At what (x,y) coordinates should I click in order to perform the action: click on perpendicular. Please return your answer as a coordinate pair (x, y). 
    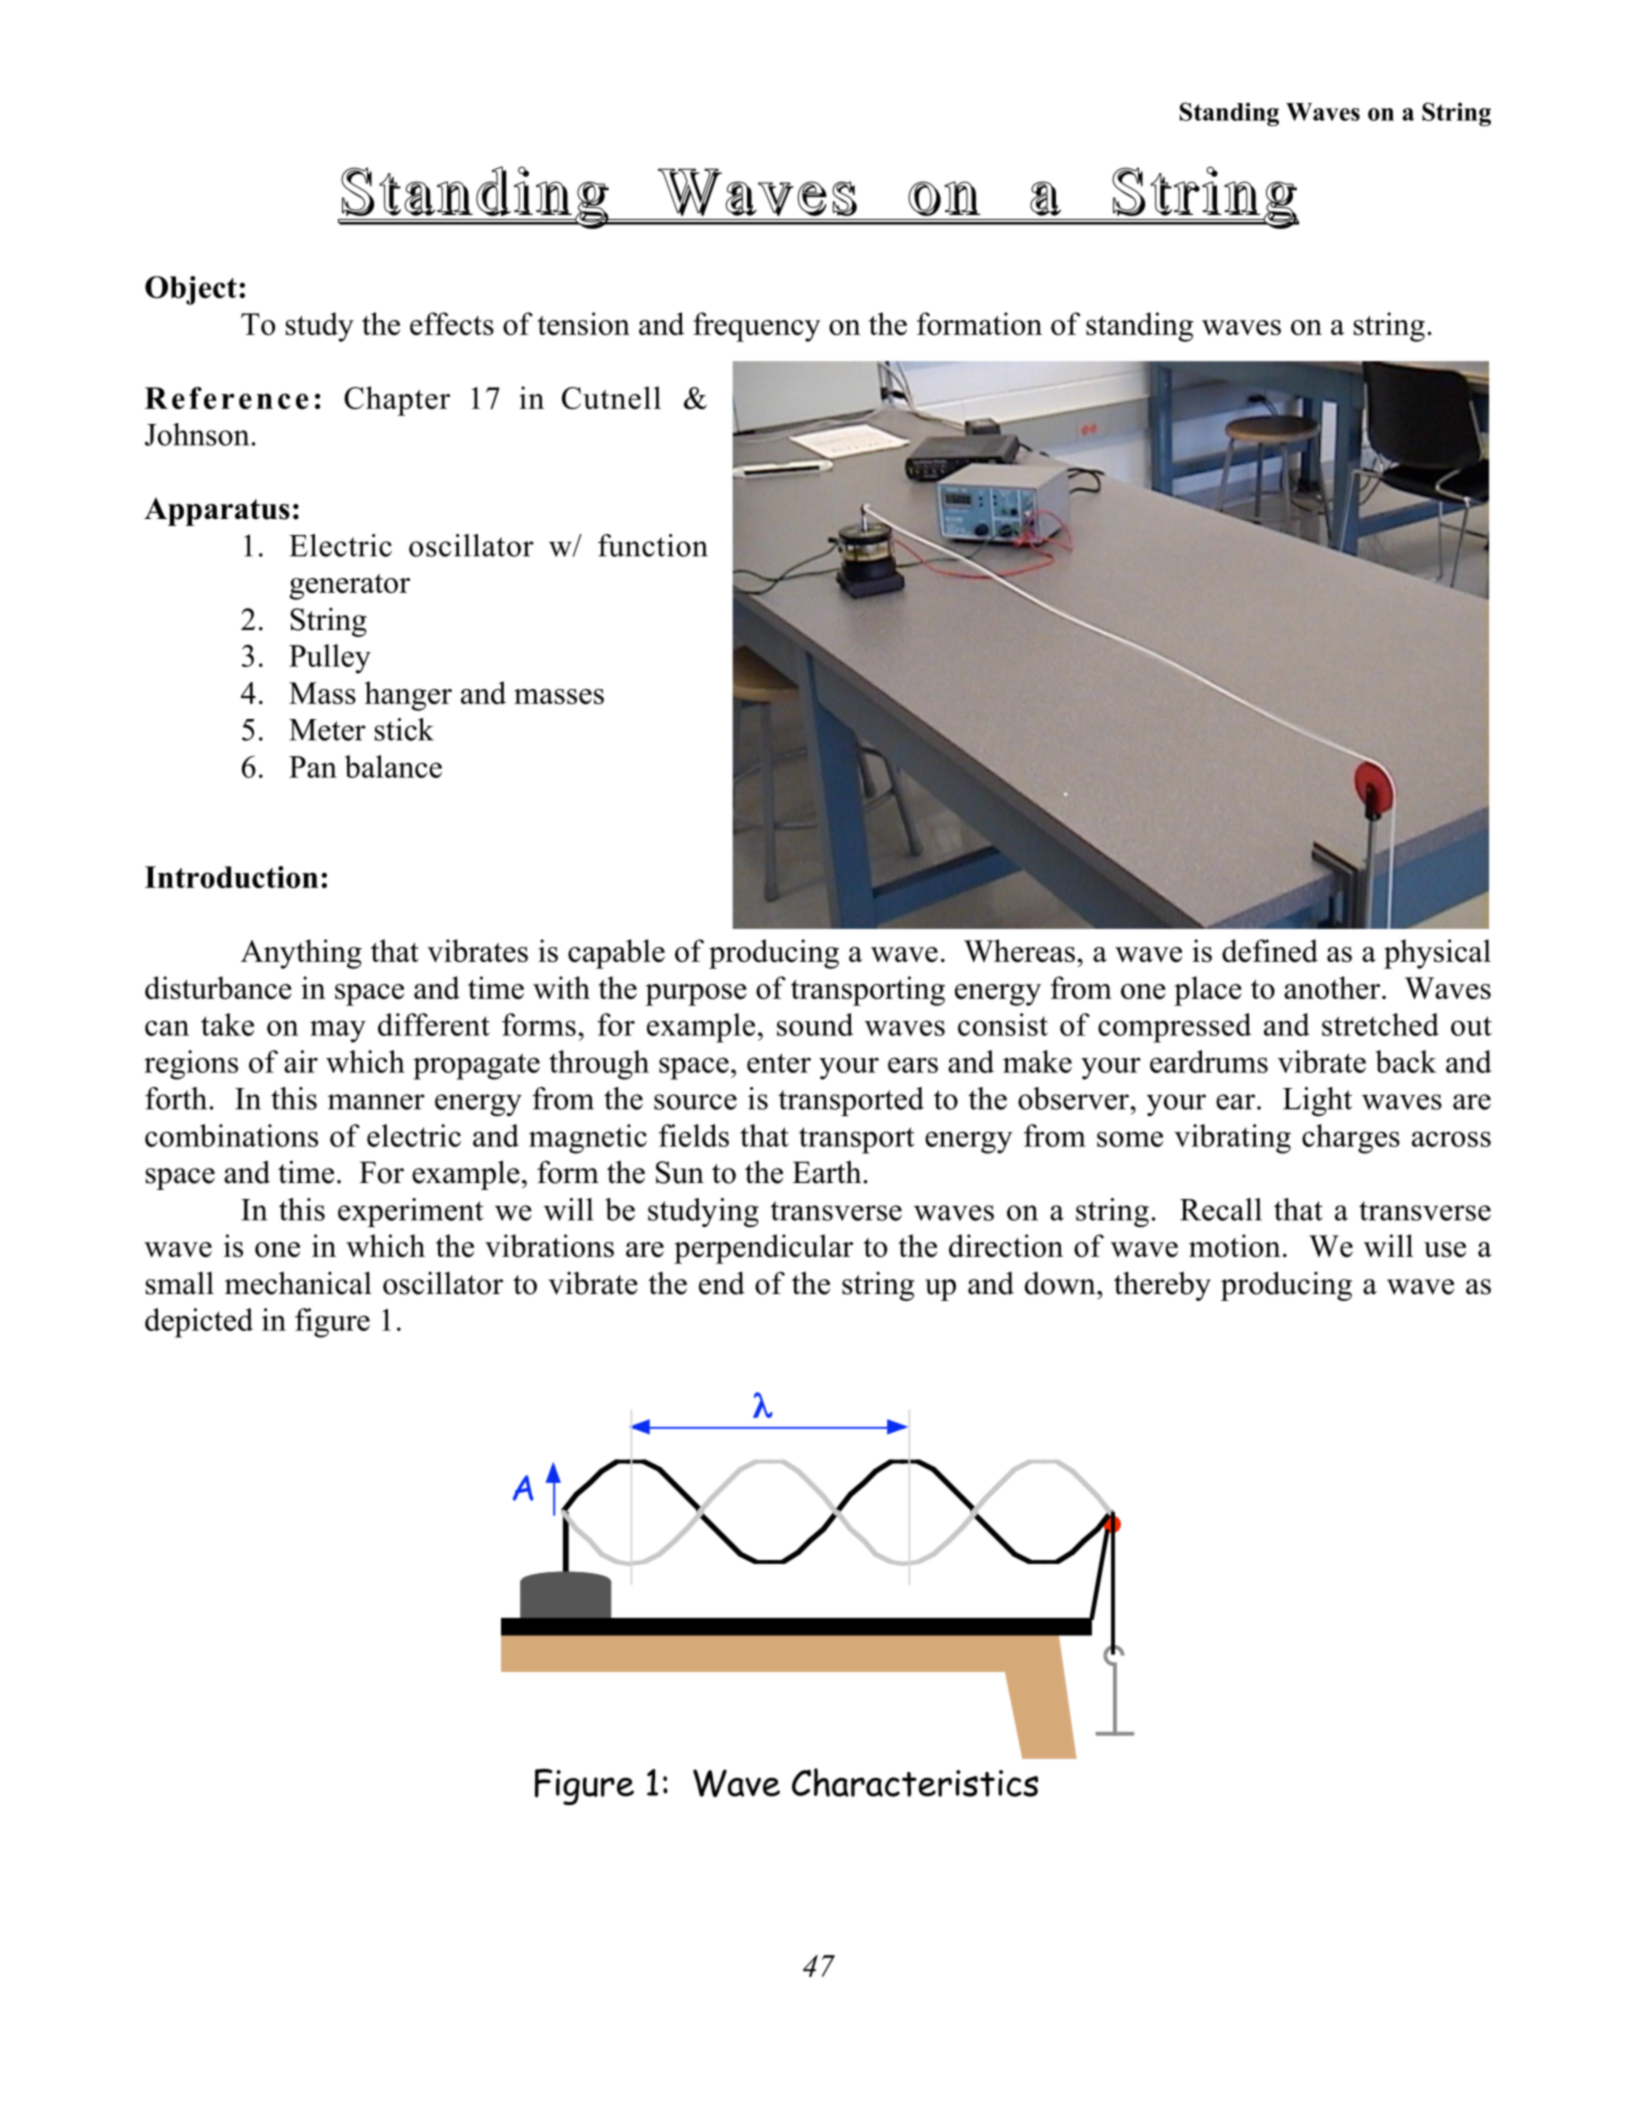
    Looking at the image, I should click on (763, 1249).
